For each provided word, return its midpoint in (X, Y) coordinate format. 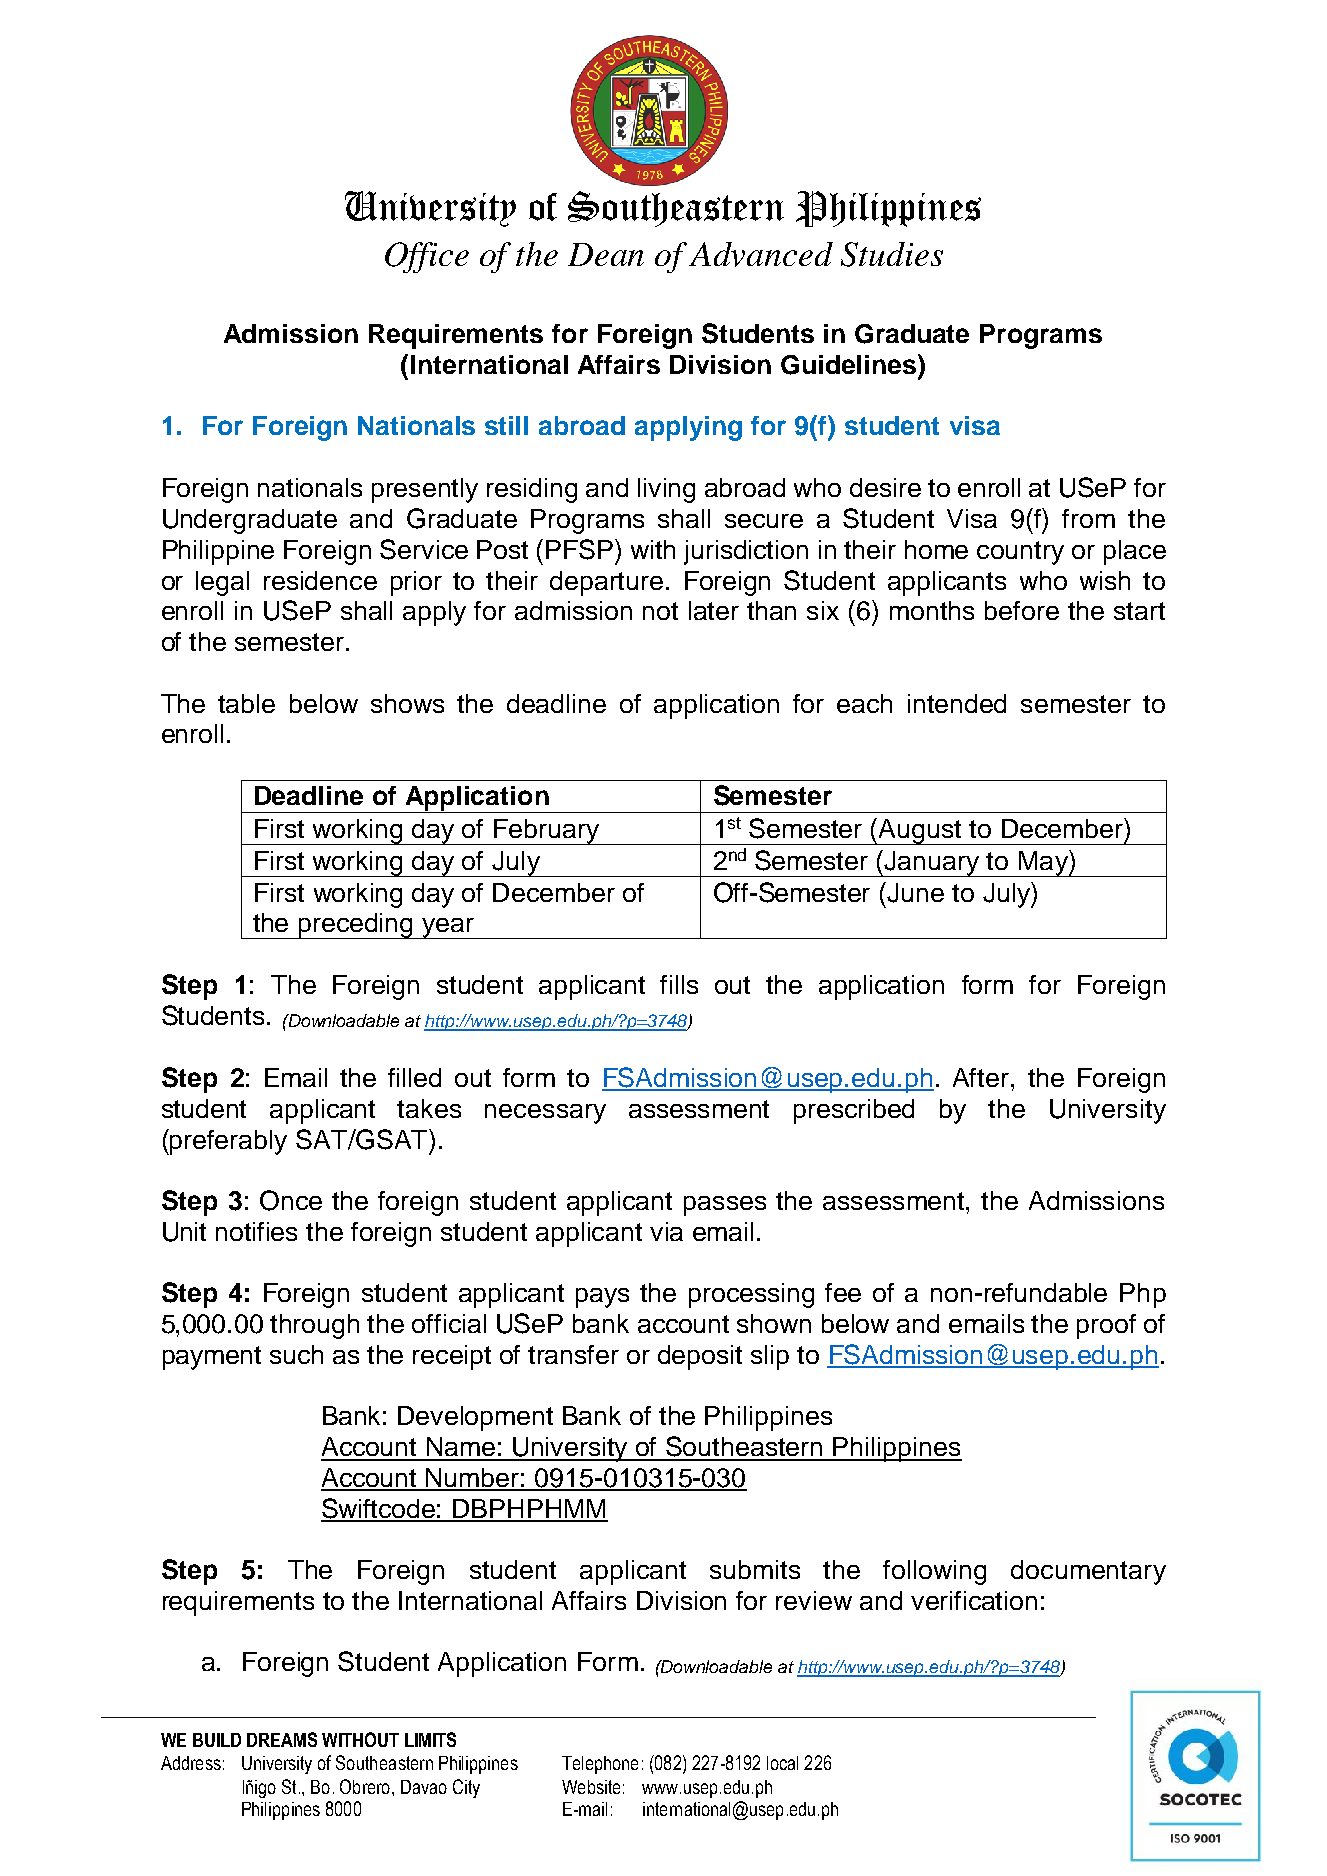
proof (1106, 1326)
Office (427, 257)
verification (974, 1600)
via (666, 1231)
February (546, 832)
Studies (892, 254)
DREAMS (282, 1739)
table (246, 703)
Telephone (600, 1765)
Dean (606, 254)
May (1043, 863)
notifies (256, 1231)
